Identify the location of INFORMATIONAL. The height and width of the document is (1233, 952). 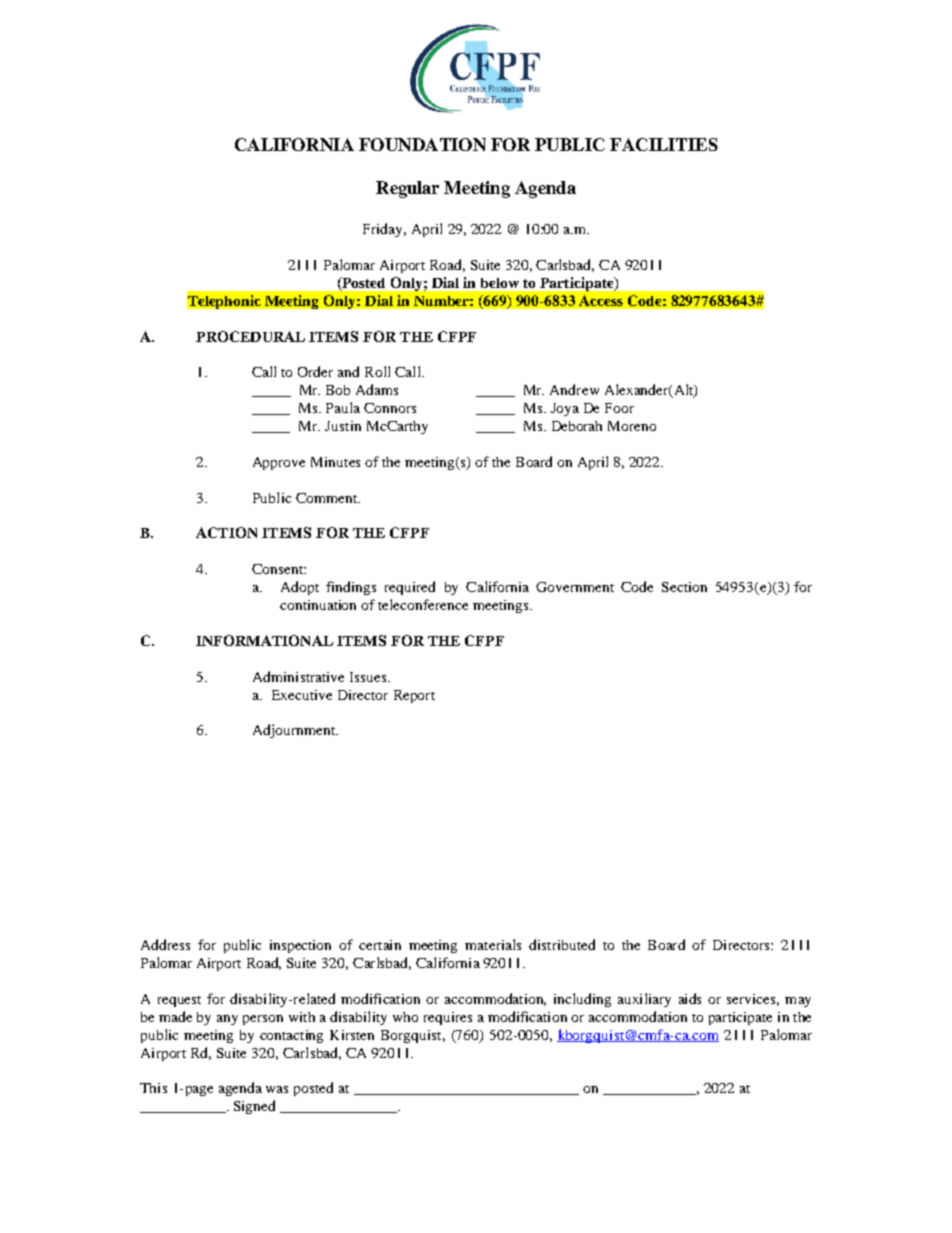
(264, 640).
